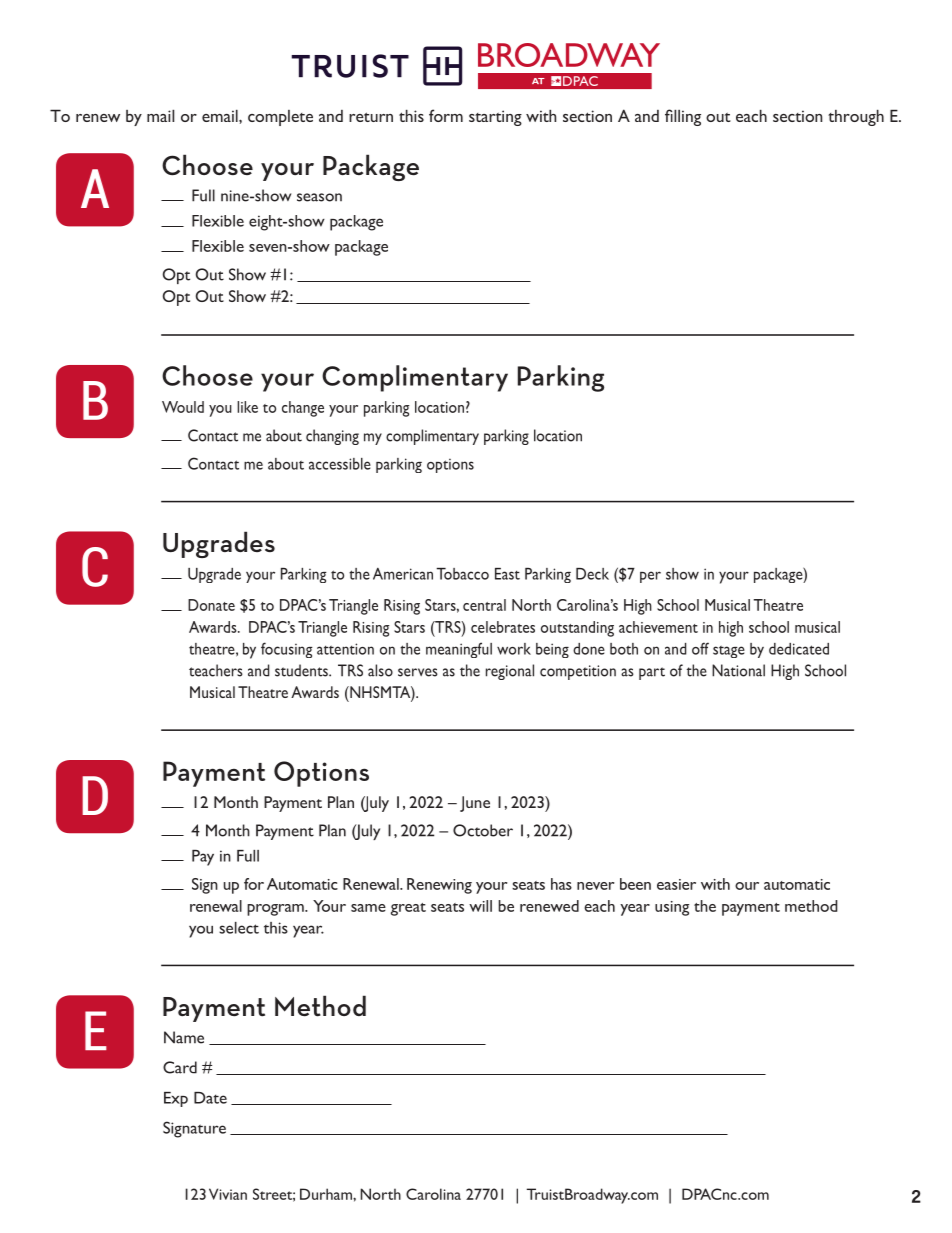 The height and width of the image is (1233, 952). Describe the element at coordinates (302, 670) in the image. I see `students` at that location.
